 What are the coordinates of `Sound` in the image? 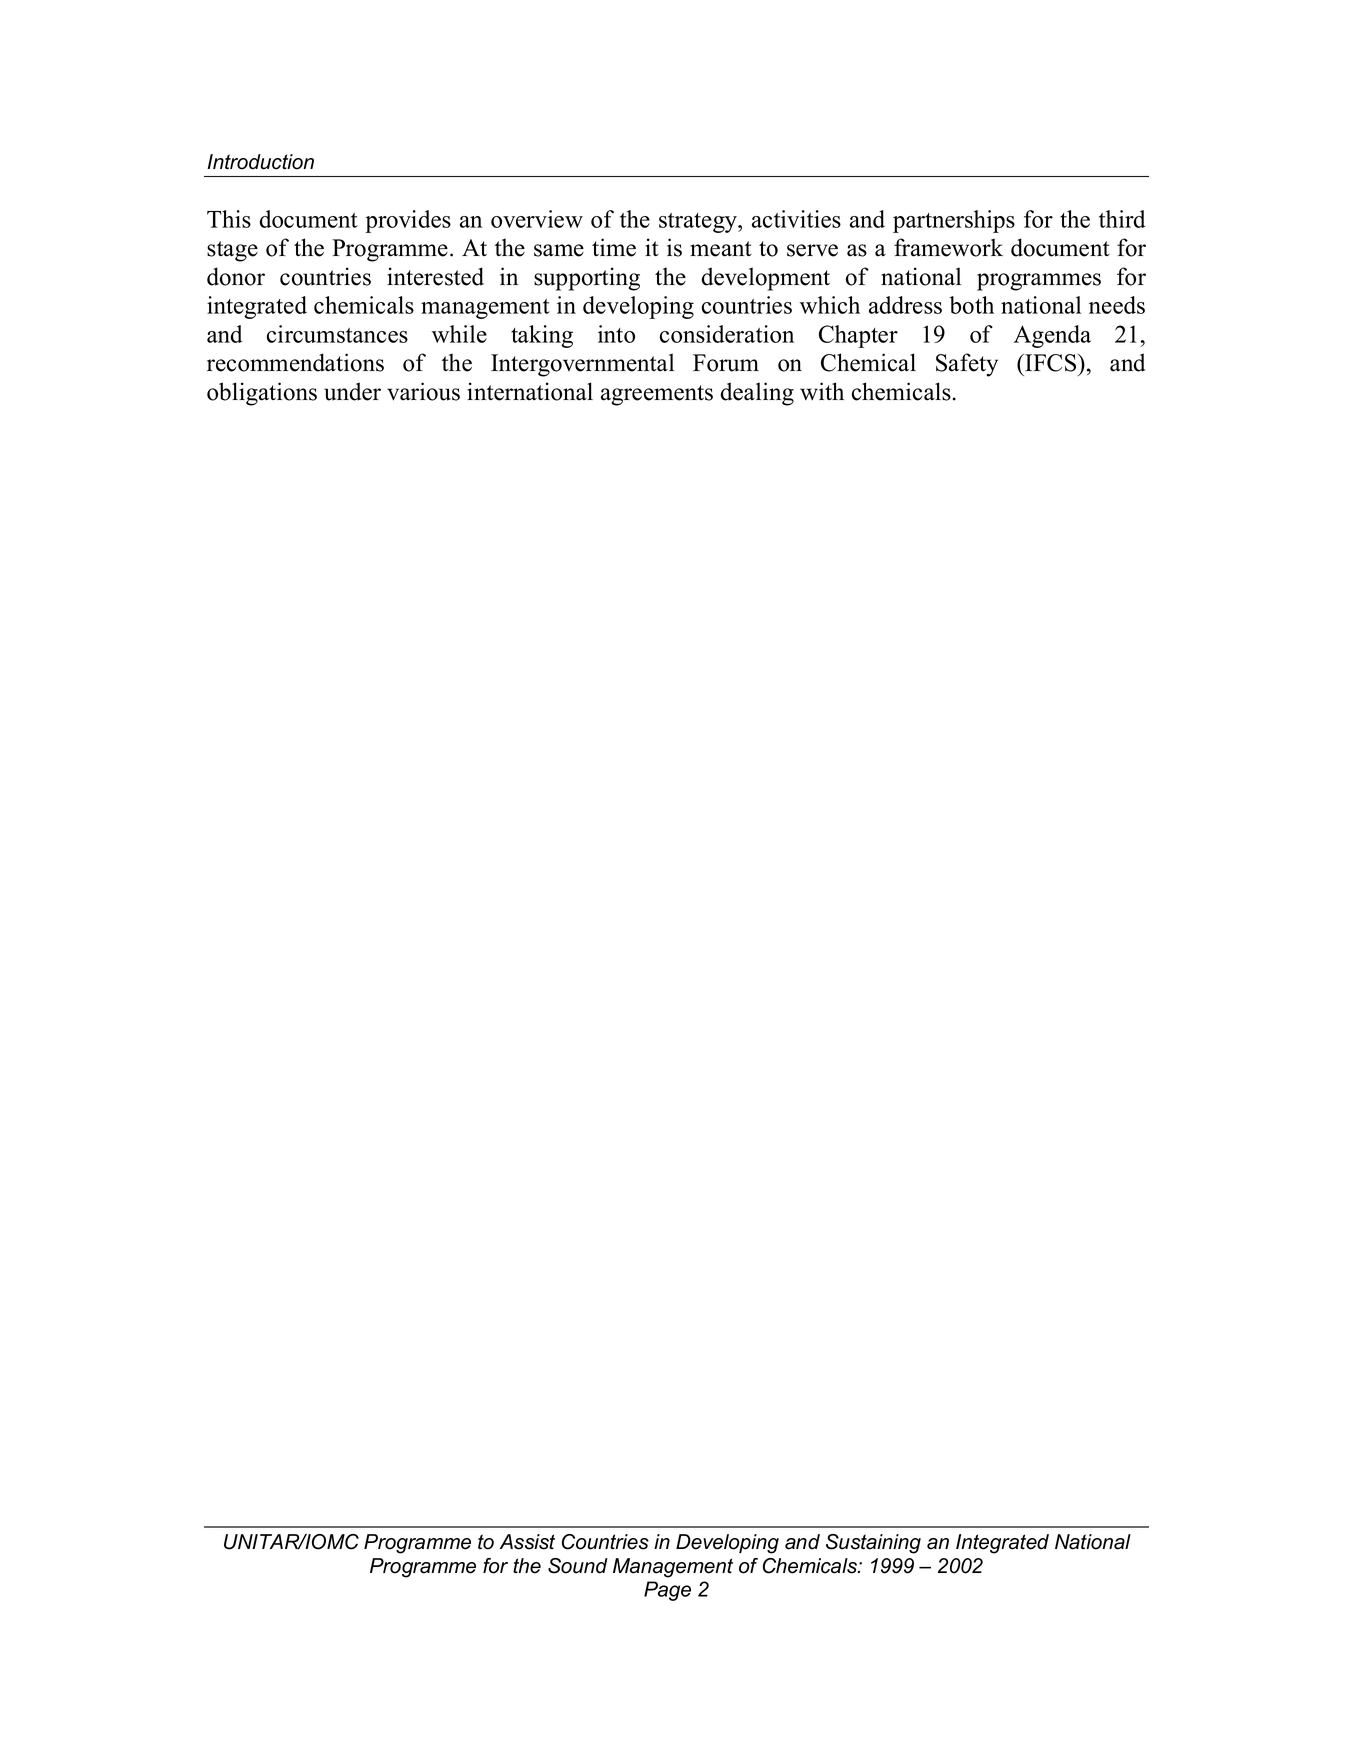 It's located at (578, 1566).
